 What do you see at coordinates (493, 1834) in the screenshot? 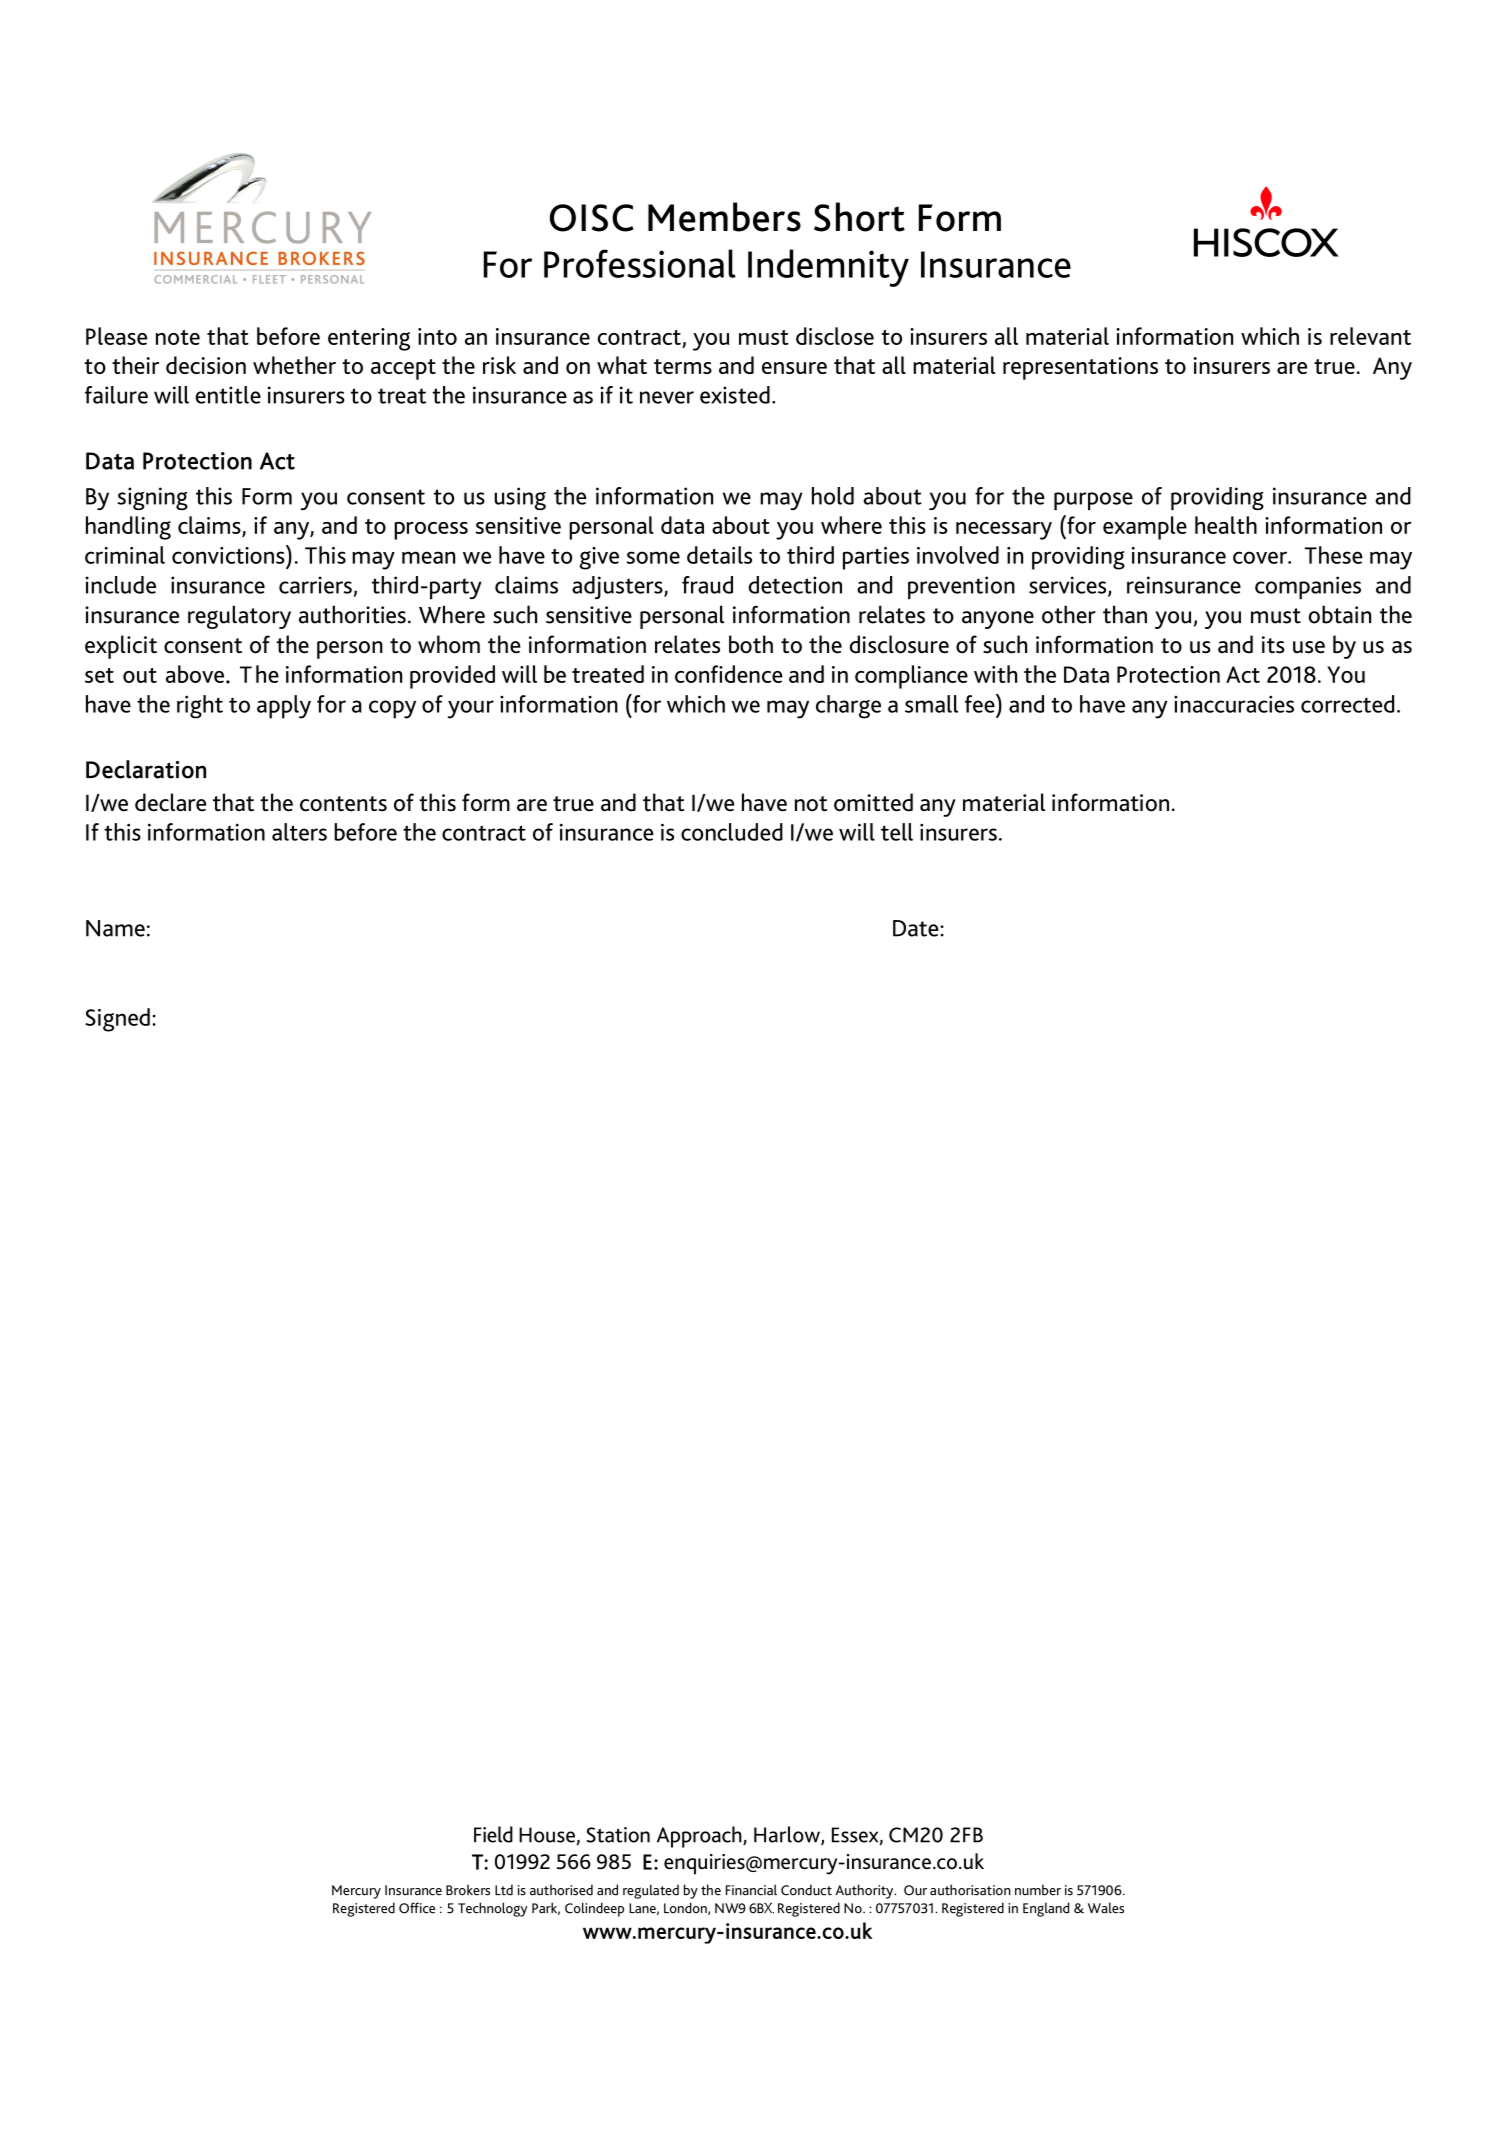
I see `Field` at bounding box center [493, 1834].
